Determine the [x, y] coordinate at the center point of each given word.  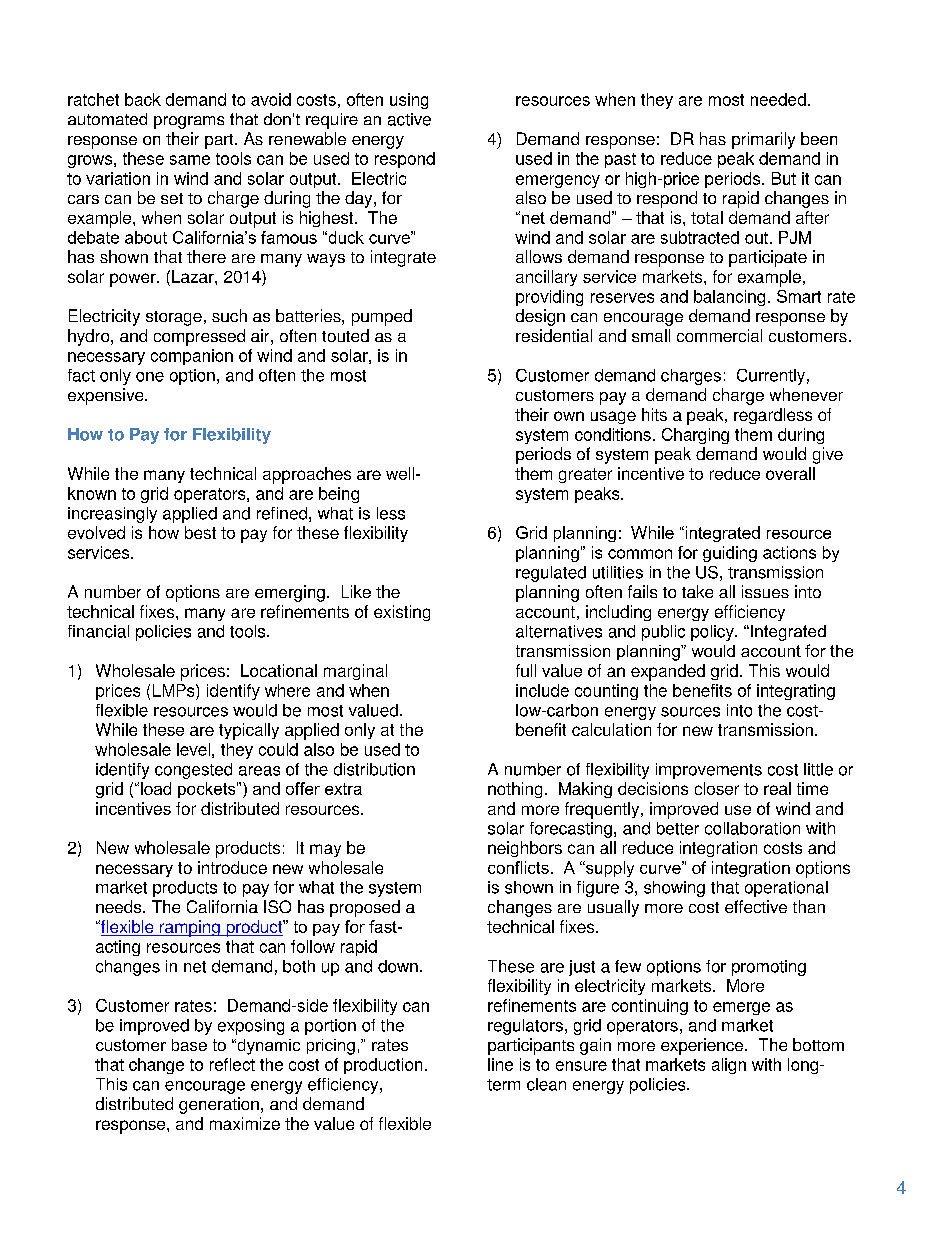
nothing [515, 790]
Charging [695, 436]
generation [219, 1105]
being [339, 495]
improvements [709, 771]
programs [189, 122]
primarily [763, 140]
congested [193, 771]
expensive [107, 396]
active [409, 119]
